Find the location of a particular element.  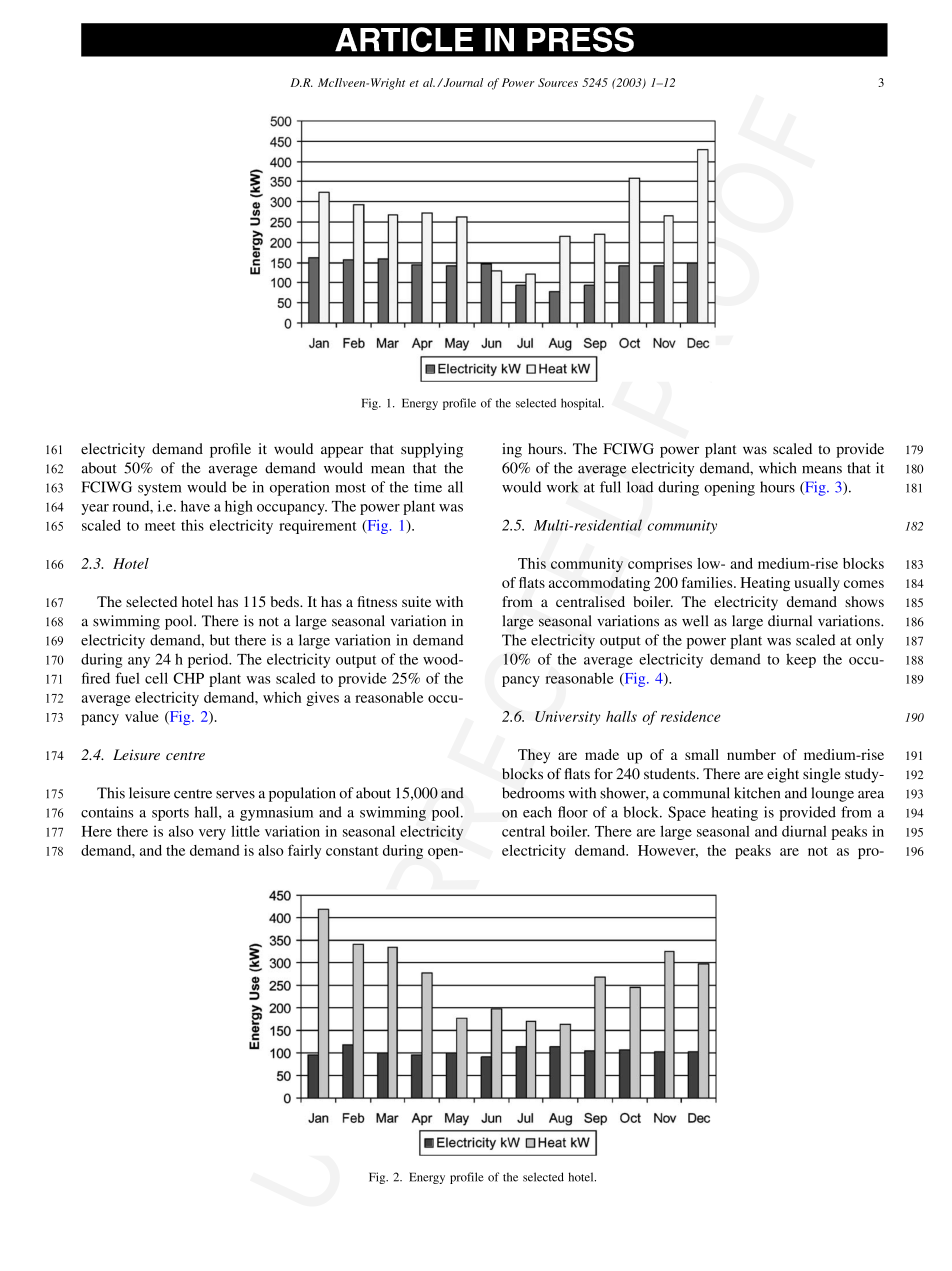

kitchen is located at coordinates (757, 793).
